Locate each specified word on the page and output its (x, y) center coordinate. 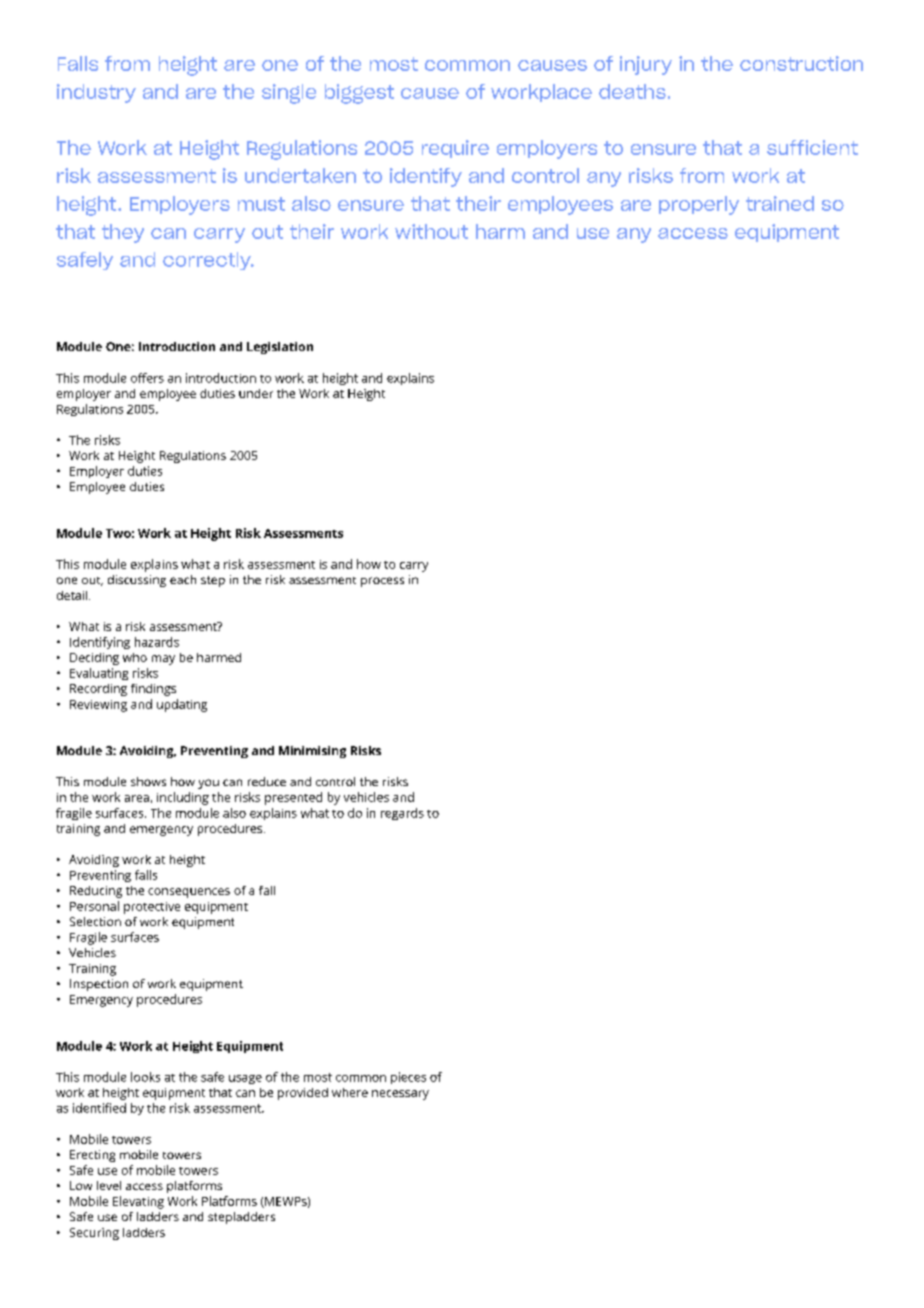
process (382, 582)
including (183, 798)
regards (402, 814)
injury (646, 65)
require (455, 149)
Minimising (312, 752)
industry (96, 93)
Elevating (138, 1202)
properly (699, 205)
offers (147, 378)
